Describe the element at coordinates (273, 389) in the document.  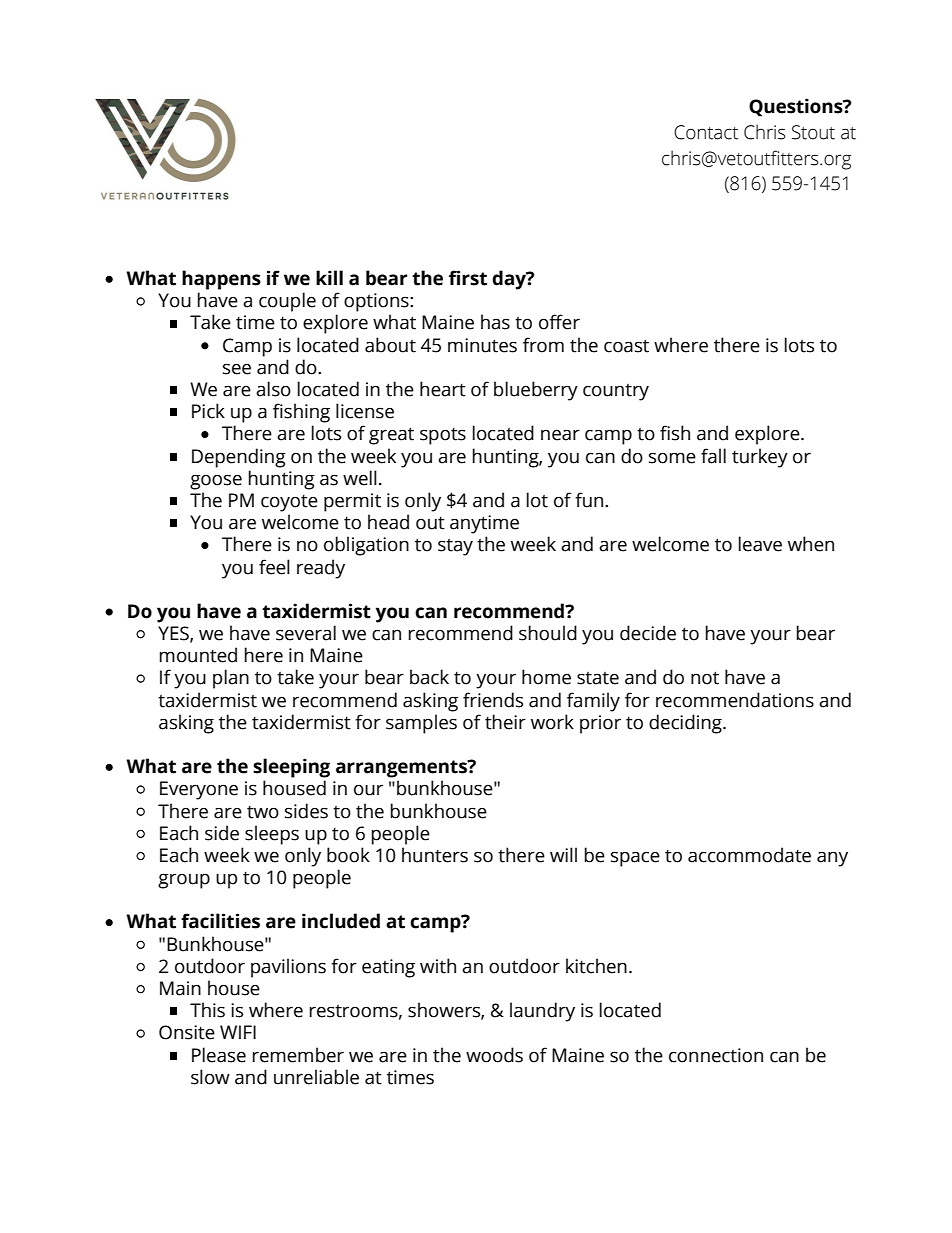
I see `also` at that location.
